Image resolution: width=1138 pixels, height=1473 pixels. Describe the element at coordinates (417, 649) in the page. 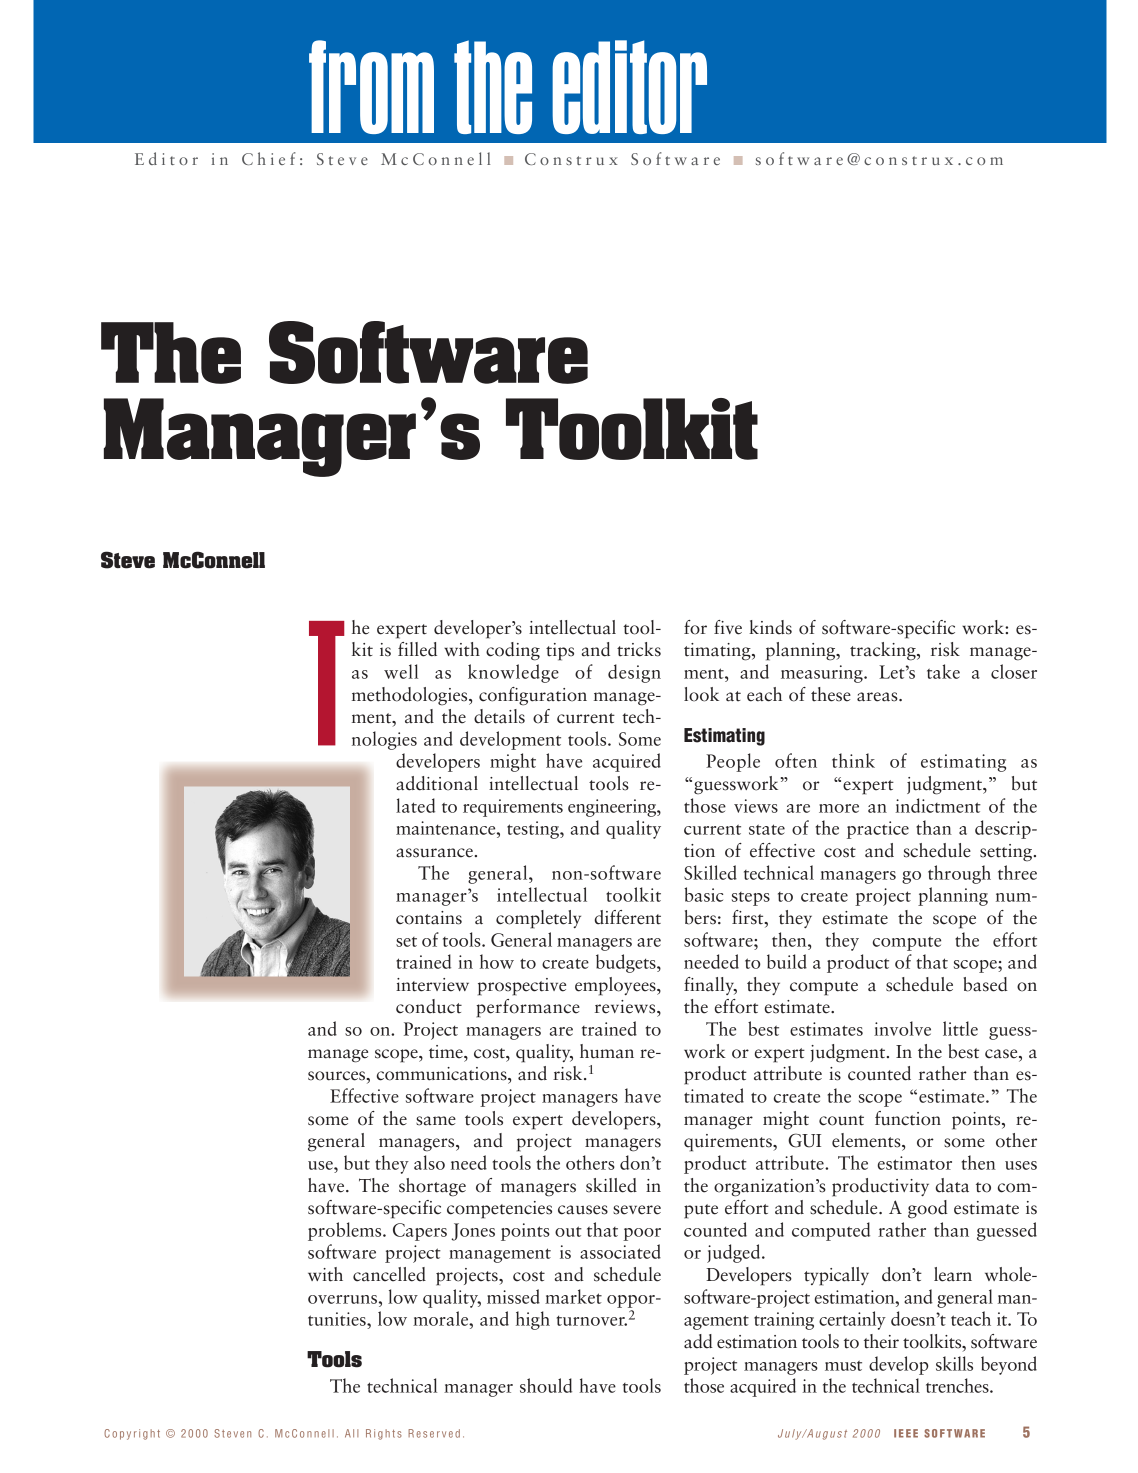

I see `filled` at that location.
